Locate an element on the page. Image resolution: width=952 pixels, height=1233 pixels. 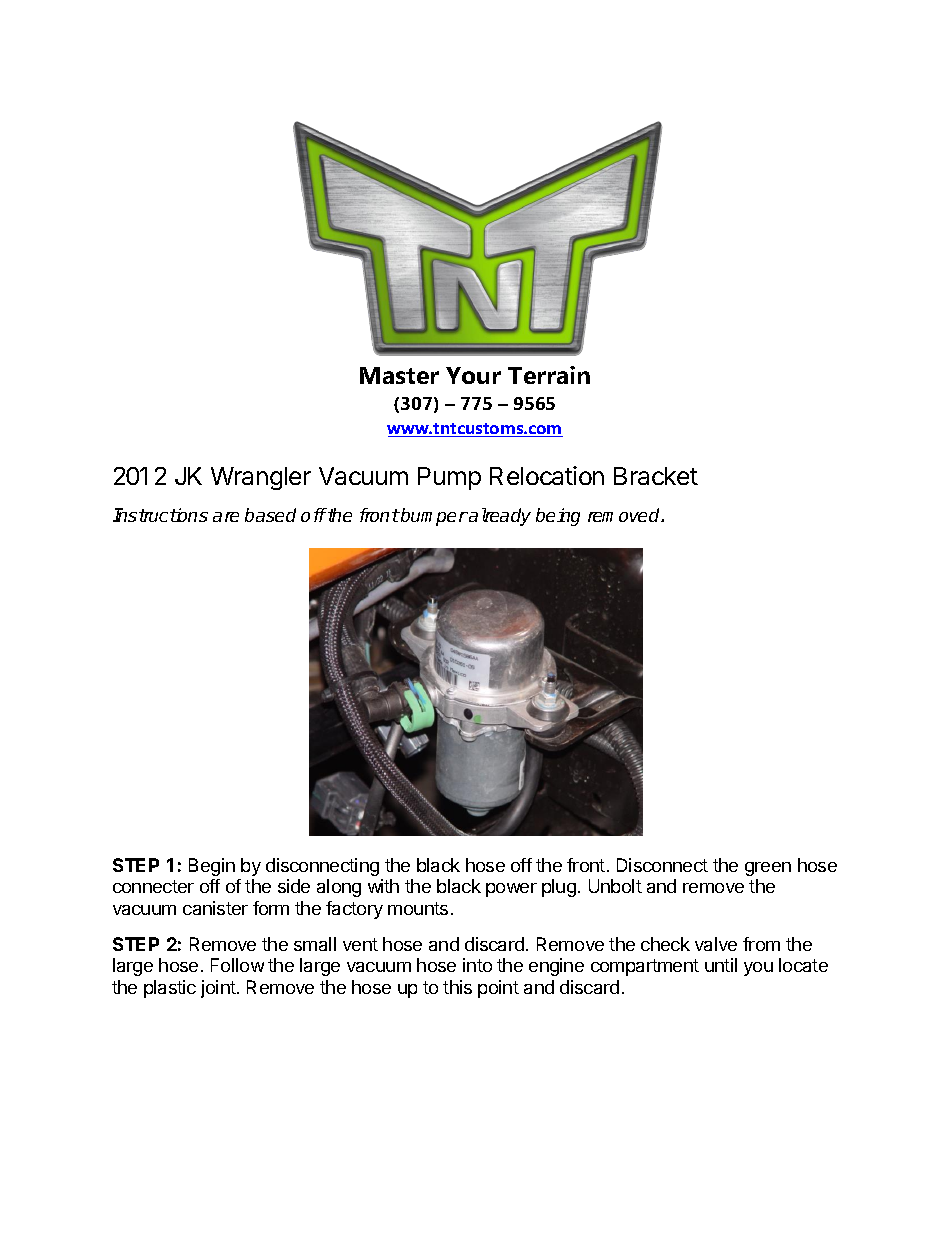
power is located at coordinates (511, 890).
